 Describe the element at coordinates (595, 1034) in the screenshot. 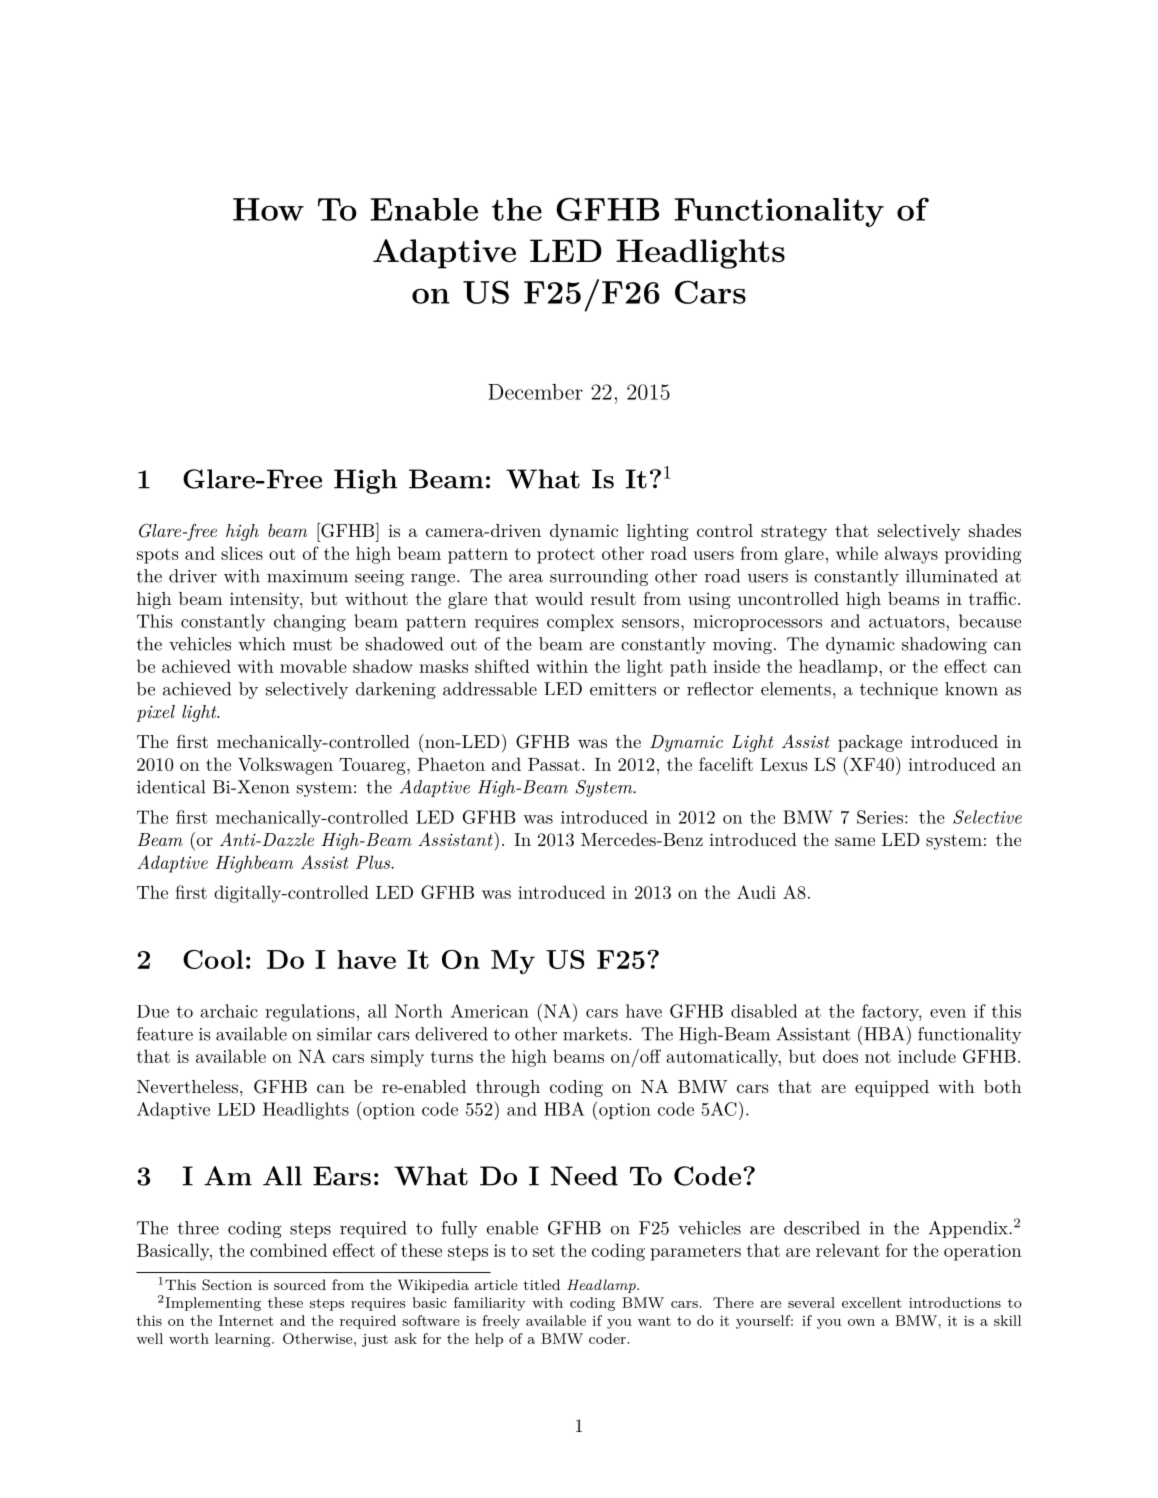

I see `markets` at that location.
